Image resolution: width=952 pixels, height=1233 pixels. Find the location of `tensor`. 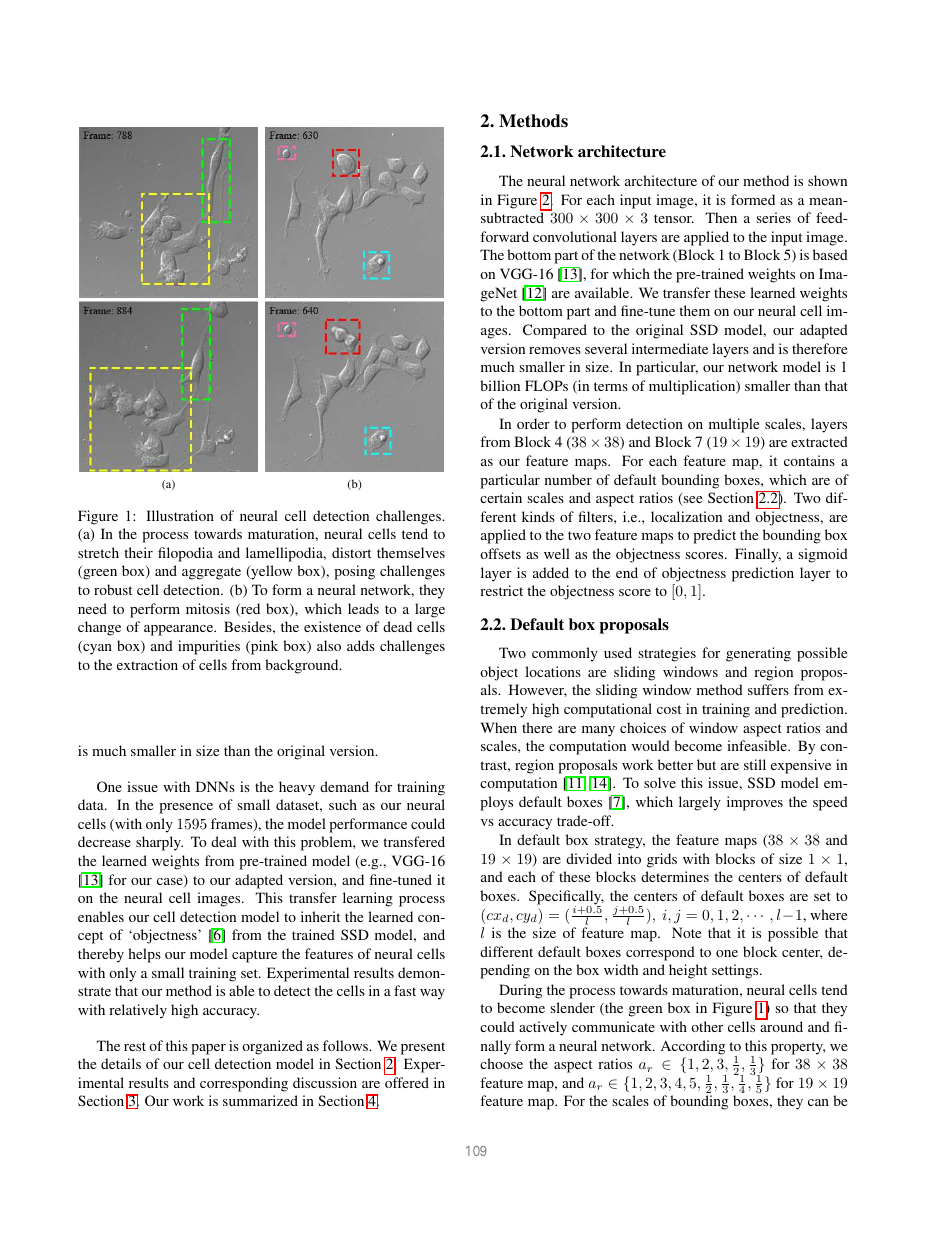

tensor is located at coordinates (674, 218).
